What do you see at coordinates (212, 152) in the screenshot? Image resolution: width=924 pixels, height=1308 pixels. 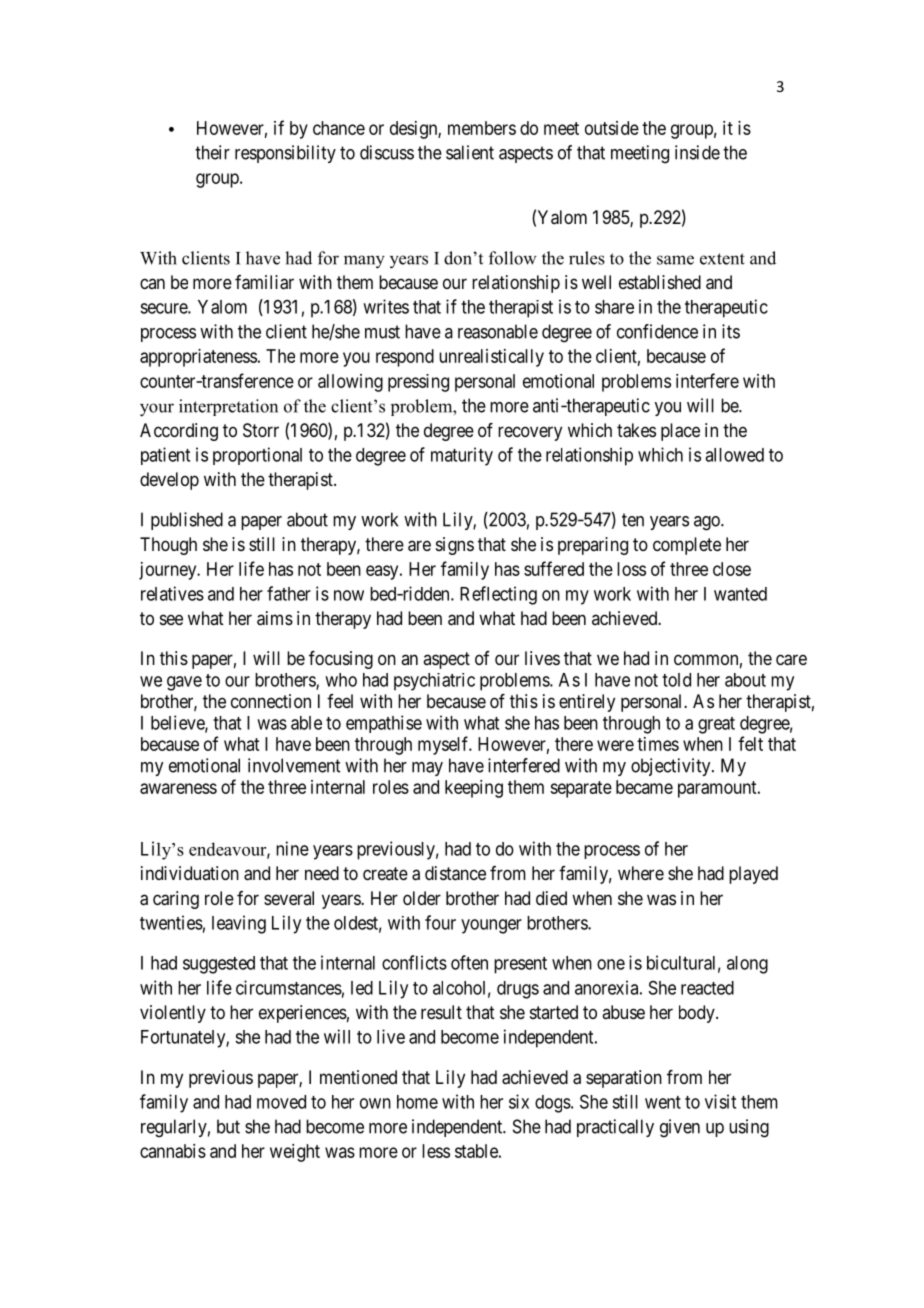 I see `their` at bounding box center [212, 152].
